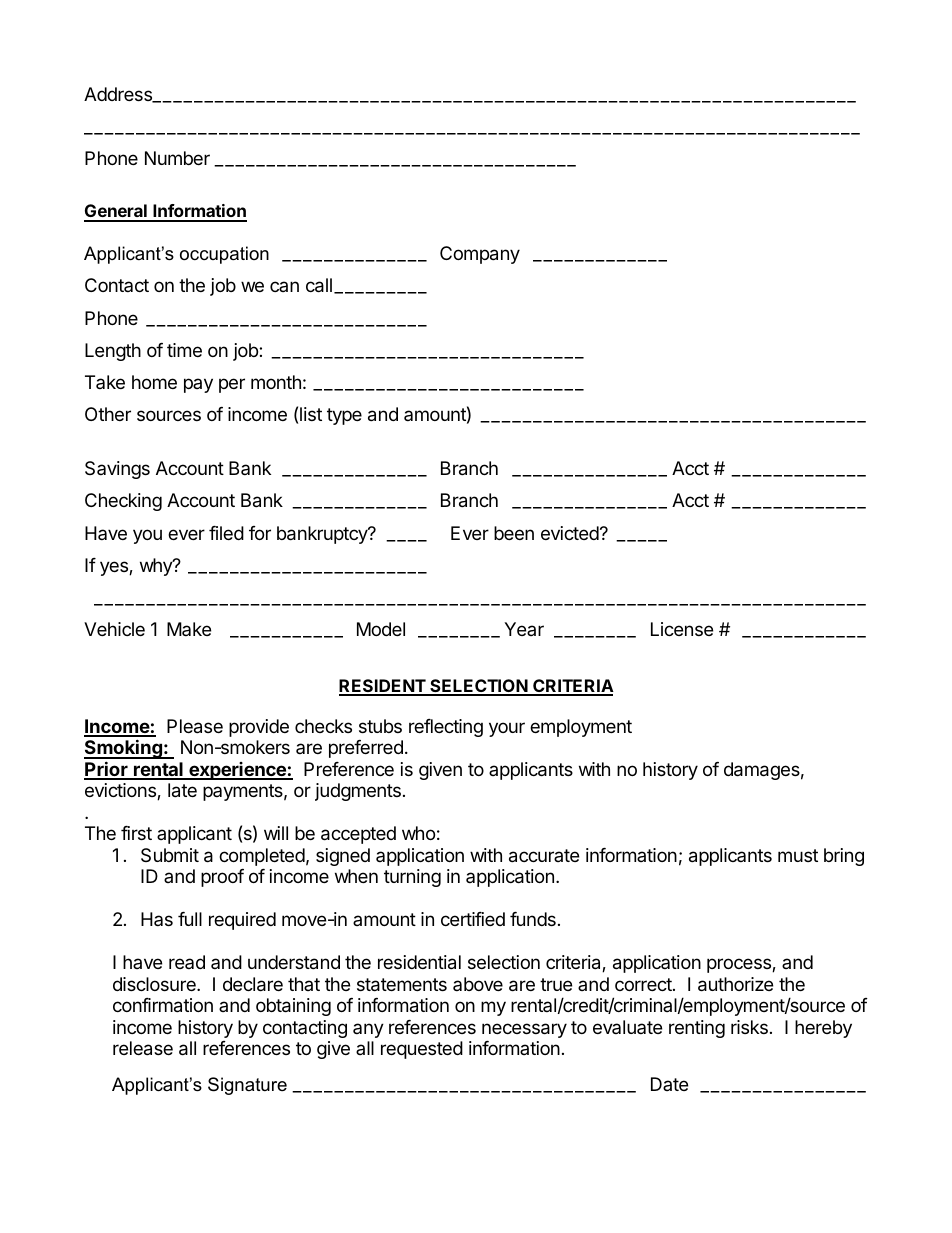 This page has height=1233, width=952. Describe the element at coordinates (222, 878) in the page. I see `proof` at that location.
